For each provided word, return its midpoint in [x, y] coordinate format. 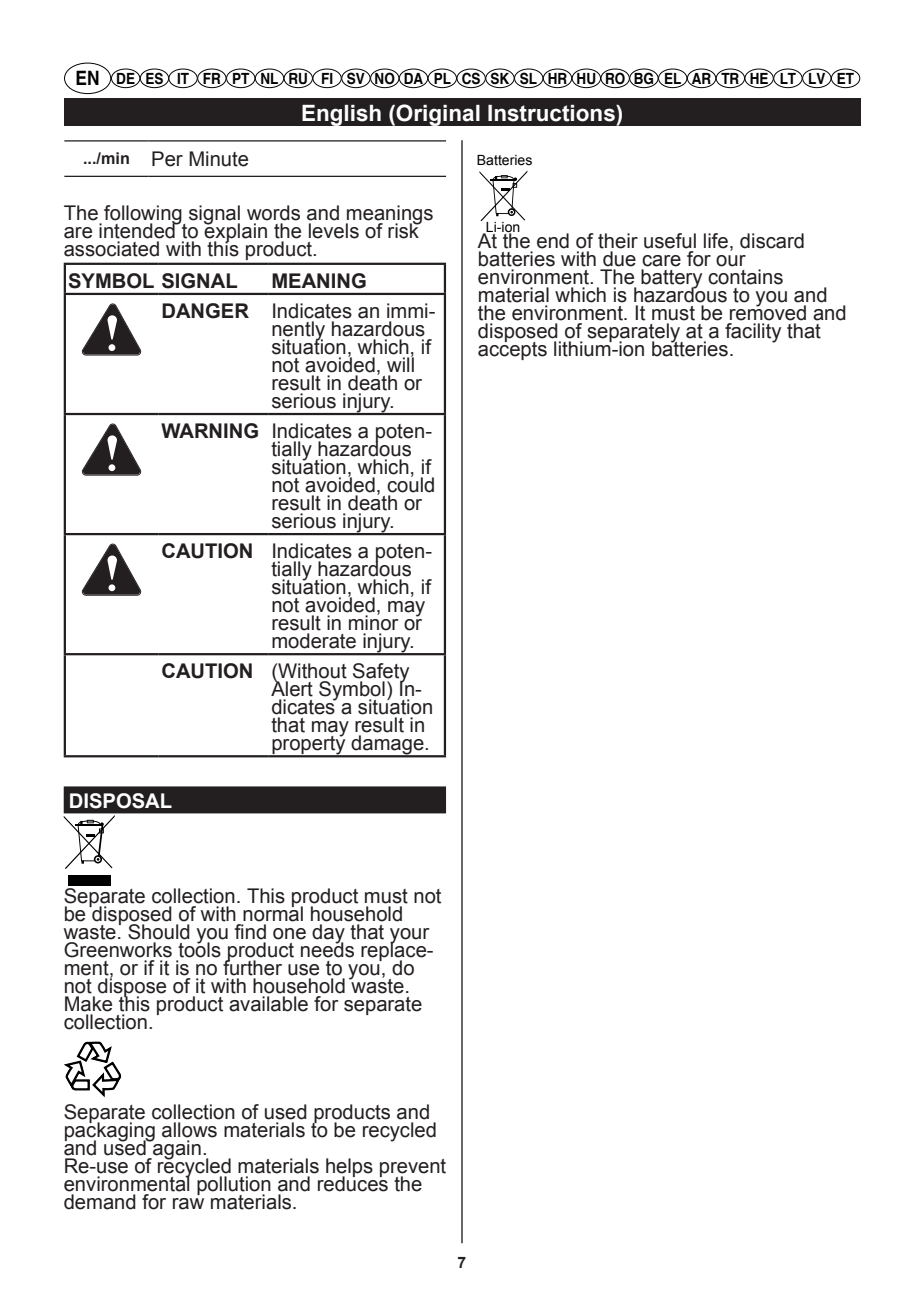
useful [670, 241]
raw [188, 1204]
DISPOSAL [121, 801]
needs [327, 949]
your [410, 936]
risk [404, 230]
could [410, 484]
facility [753, 331]
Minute [218, 159]
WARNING [209, 431]
